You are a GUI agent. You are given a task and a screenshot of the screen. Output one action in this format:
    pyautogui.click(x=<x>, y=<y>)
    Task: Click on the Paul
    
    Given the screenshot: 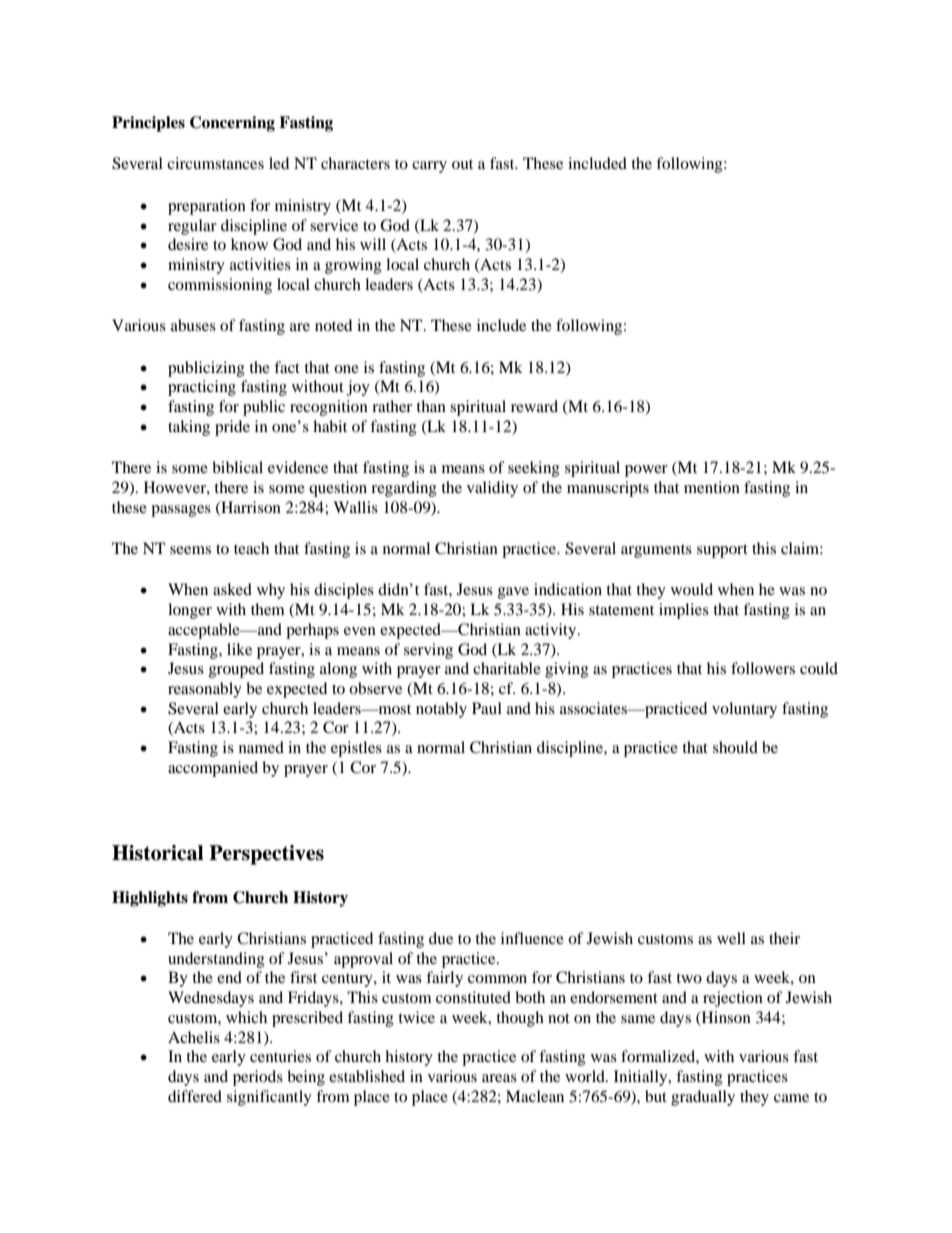 What is the action you would take?
    pyautogui.click(x=487, y=708)
